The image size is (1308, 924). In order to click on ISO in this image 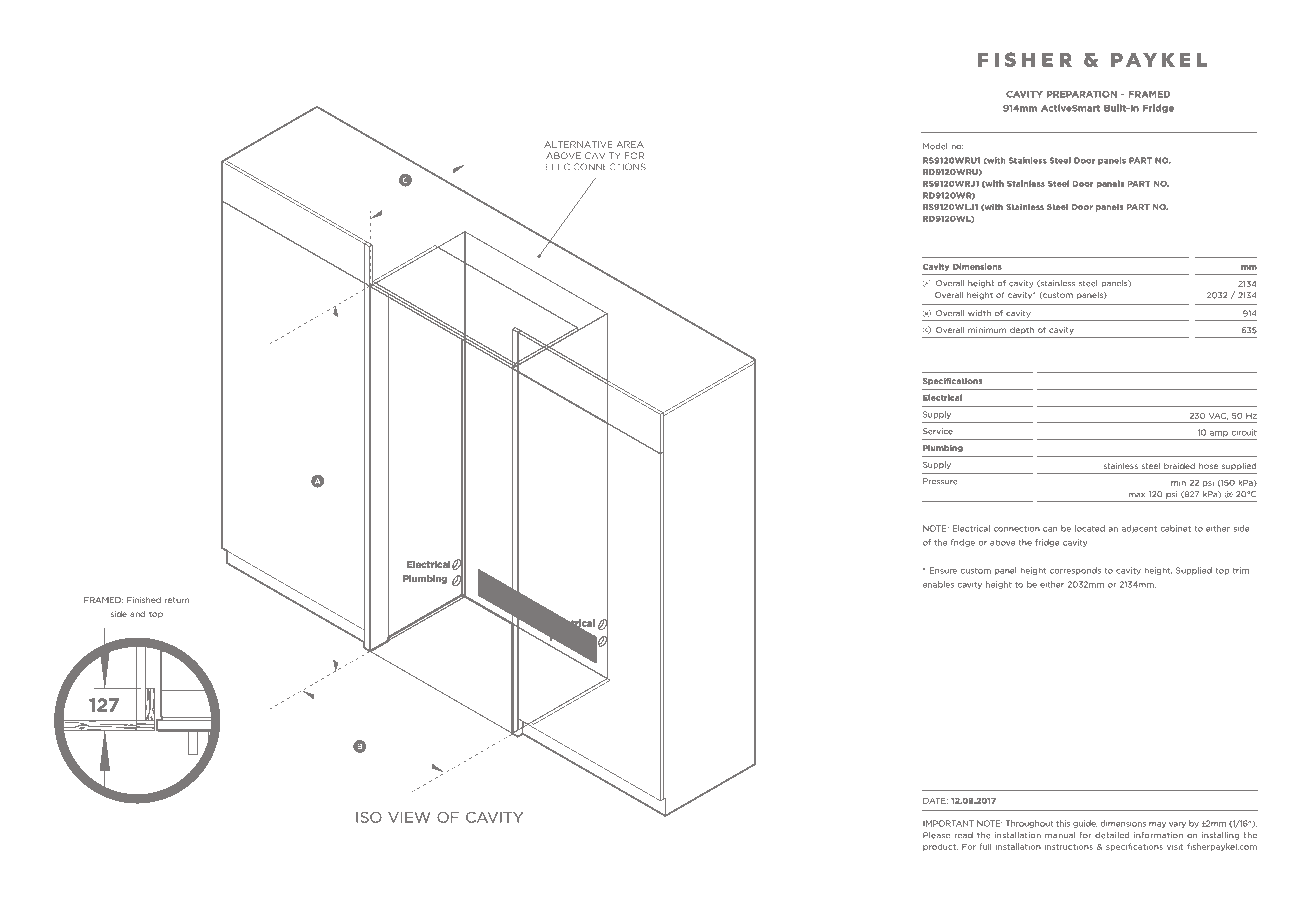, I will do `click(369, 817)`.
